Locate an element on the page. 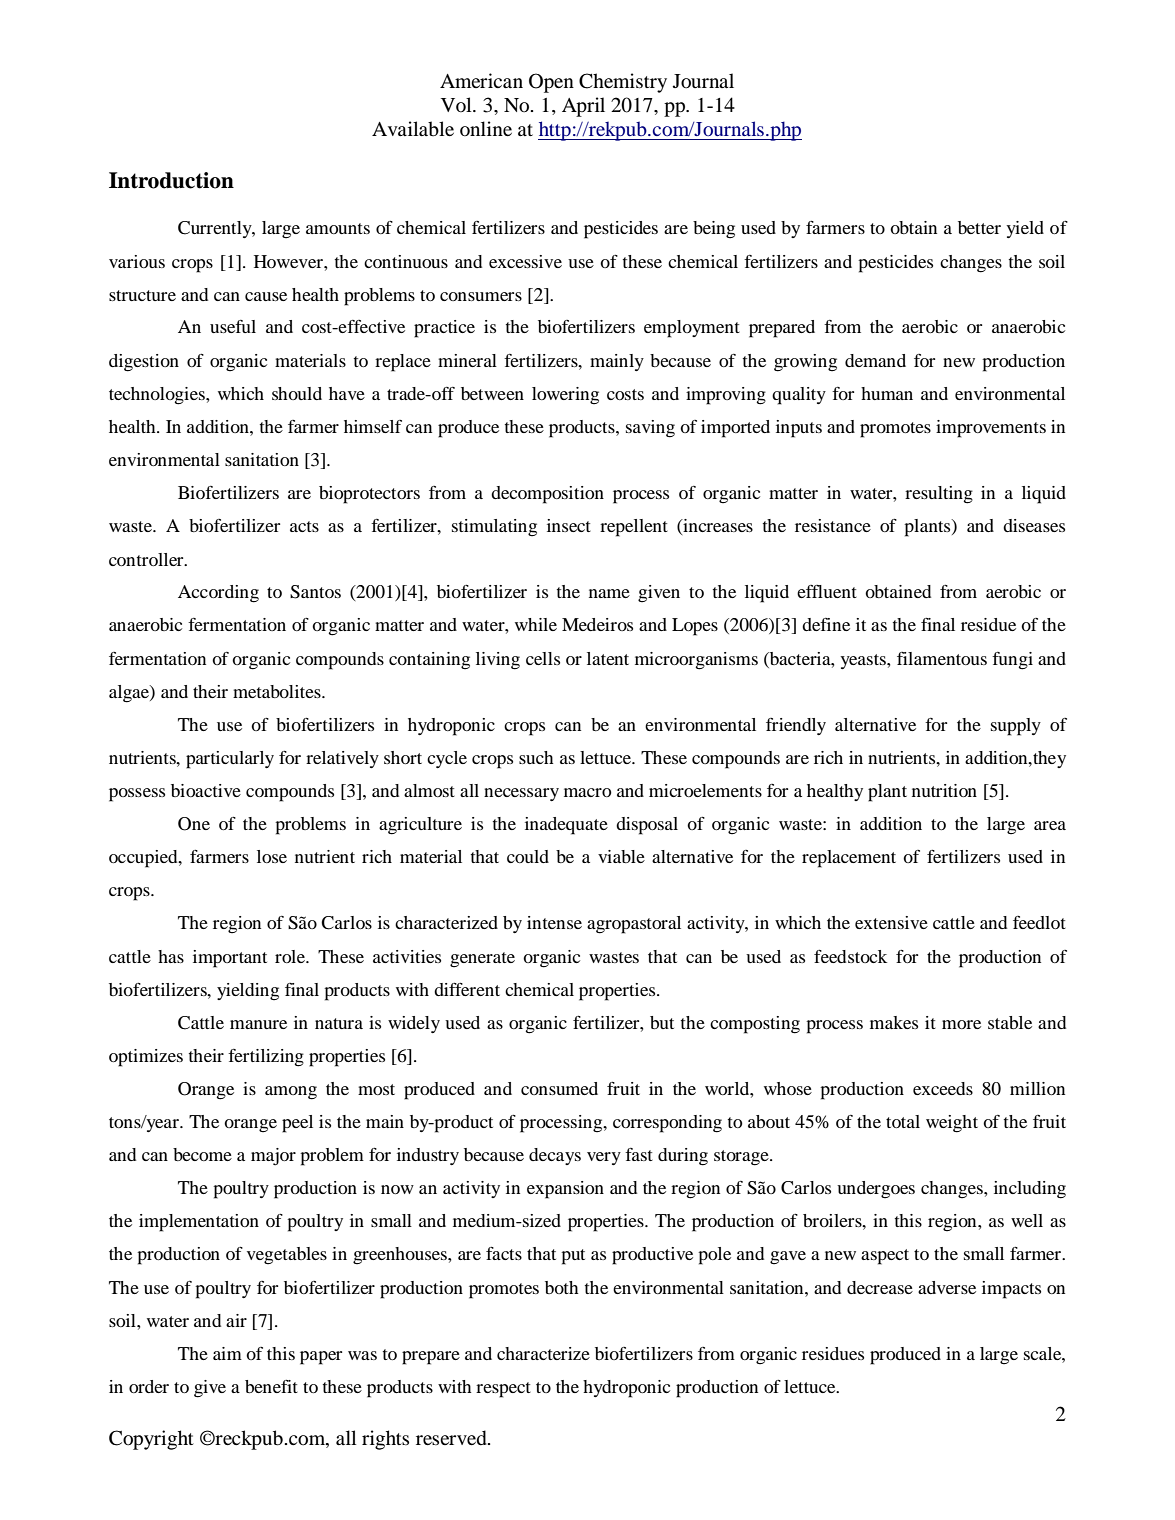  should is located at coordinates (297, 393).
